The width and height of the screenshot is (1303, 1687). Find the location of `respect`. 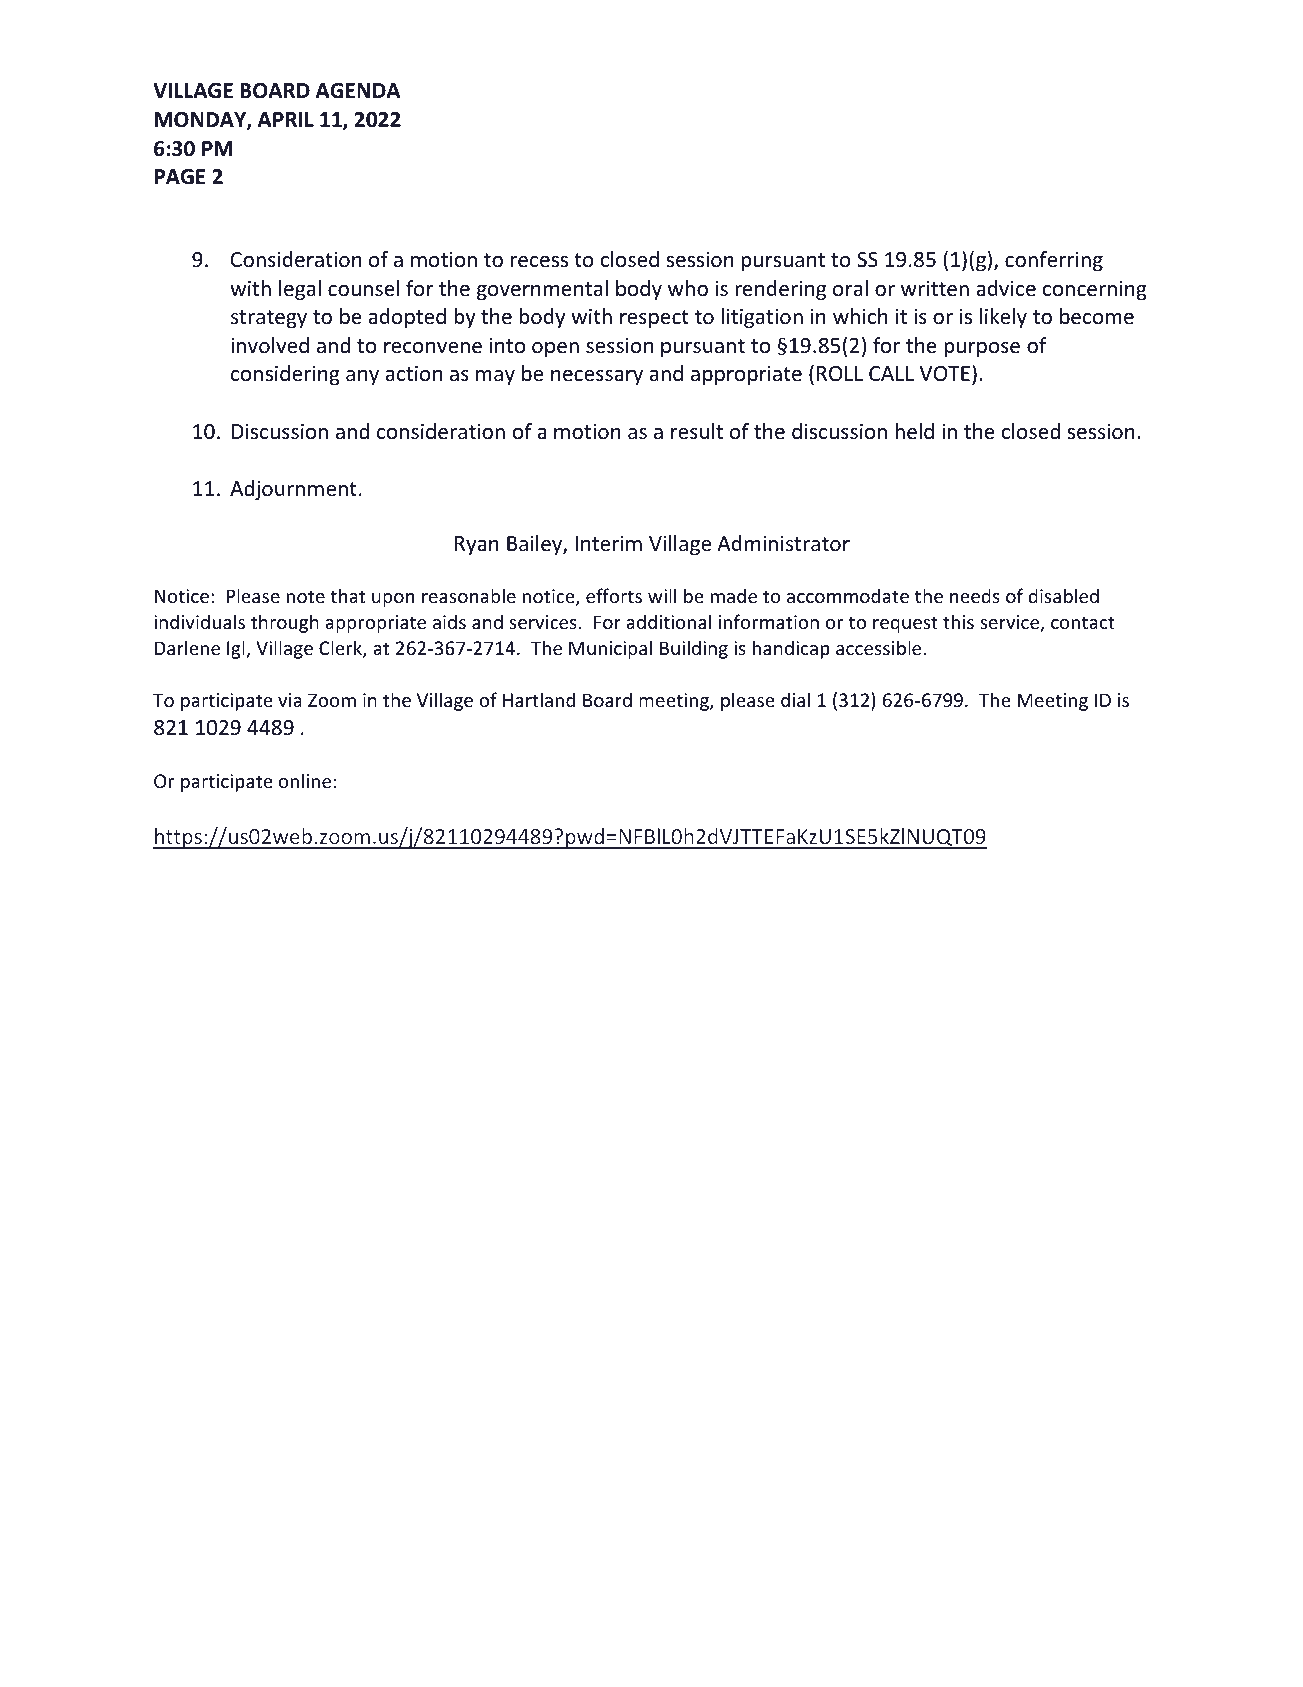

respect is located at coordinates (654, 319).
